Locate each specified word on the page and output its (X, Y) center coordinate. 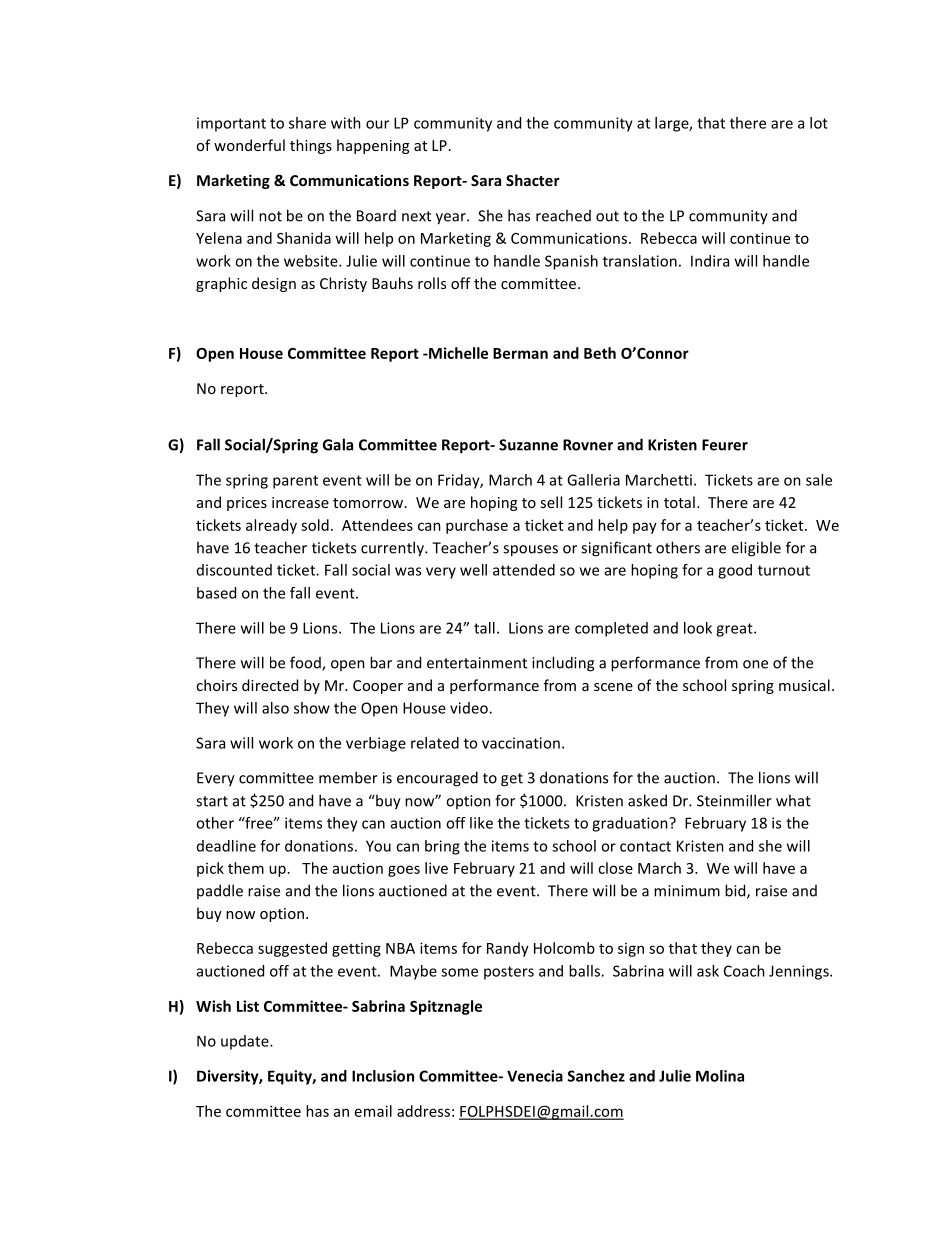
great (735, 630)
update (246, 1042)
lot (819, 123)
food (306, 663)
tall (484, 628)
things (311, 146)
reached (563, 215)
